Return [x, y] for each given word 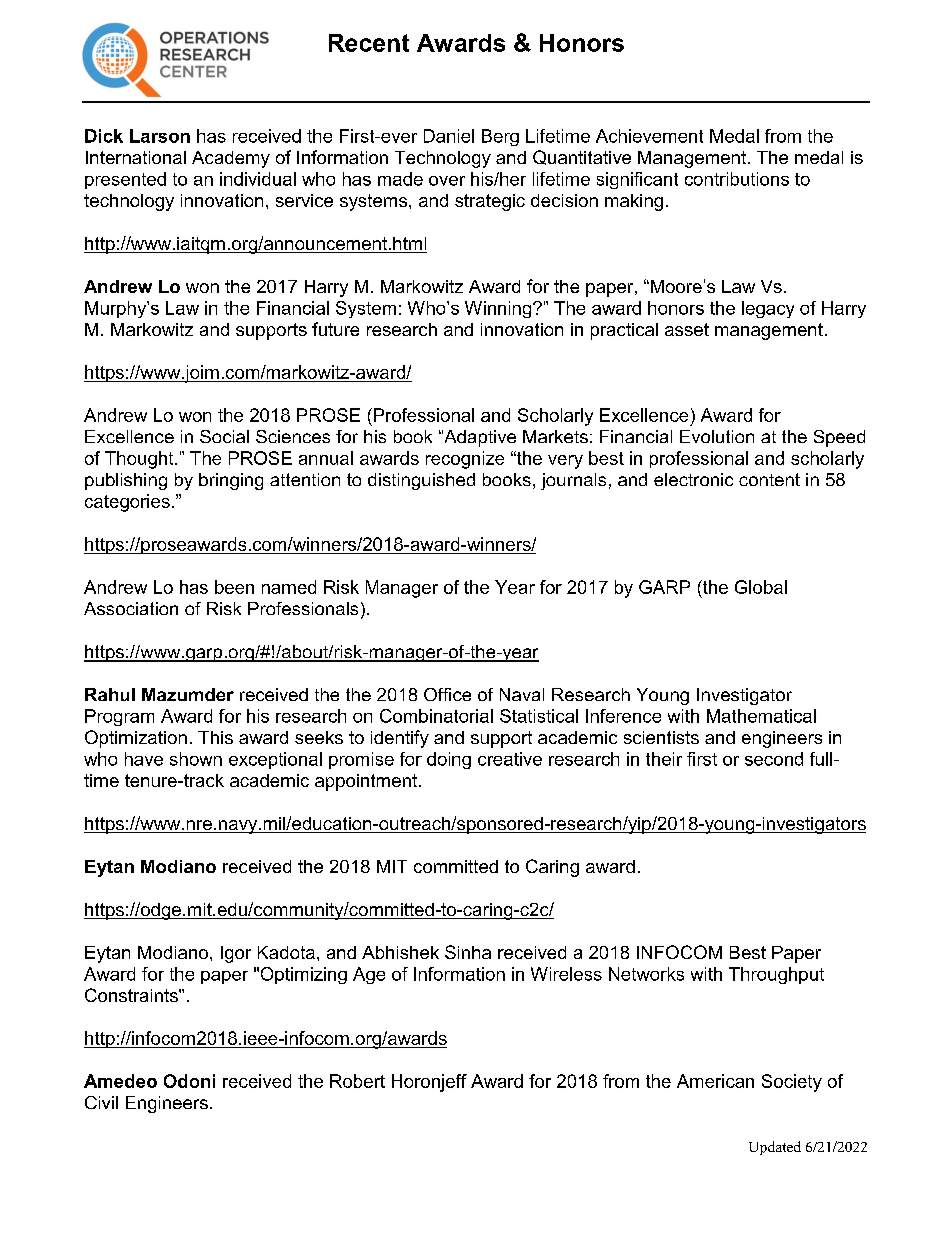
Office [447, 694]
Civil [101, 1102]
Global [761, 587]
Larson [160, 136]
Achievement [649, 136]
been [234, 587]
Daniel [449, 136]
